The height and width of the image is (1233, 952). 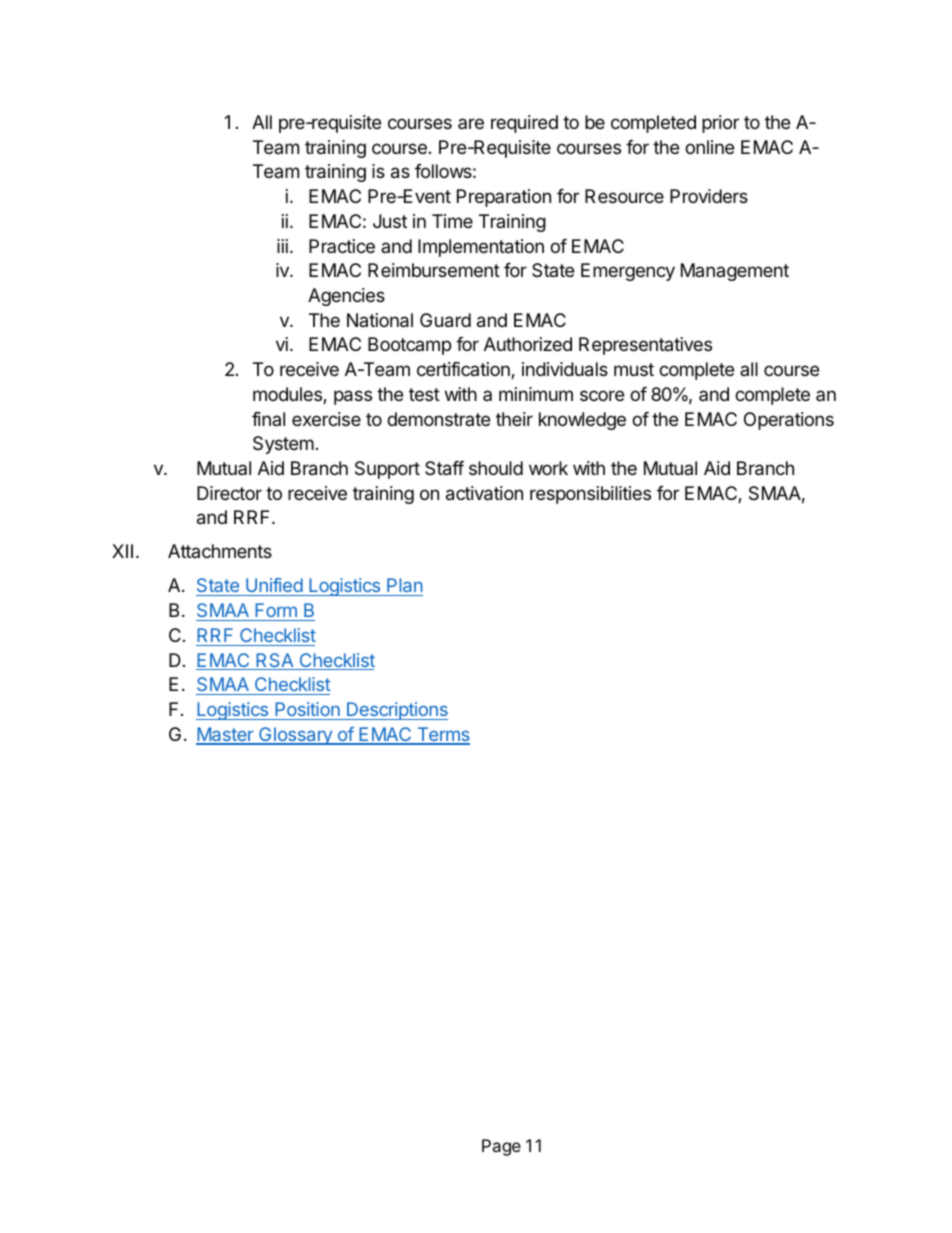 I want to click on online, so click(x=709, y=147).
